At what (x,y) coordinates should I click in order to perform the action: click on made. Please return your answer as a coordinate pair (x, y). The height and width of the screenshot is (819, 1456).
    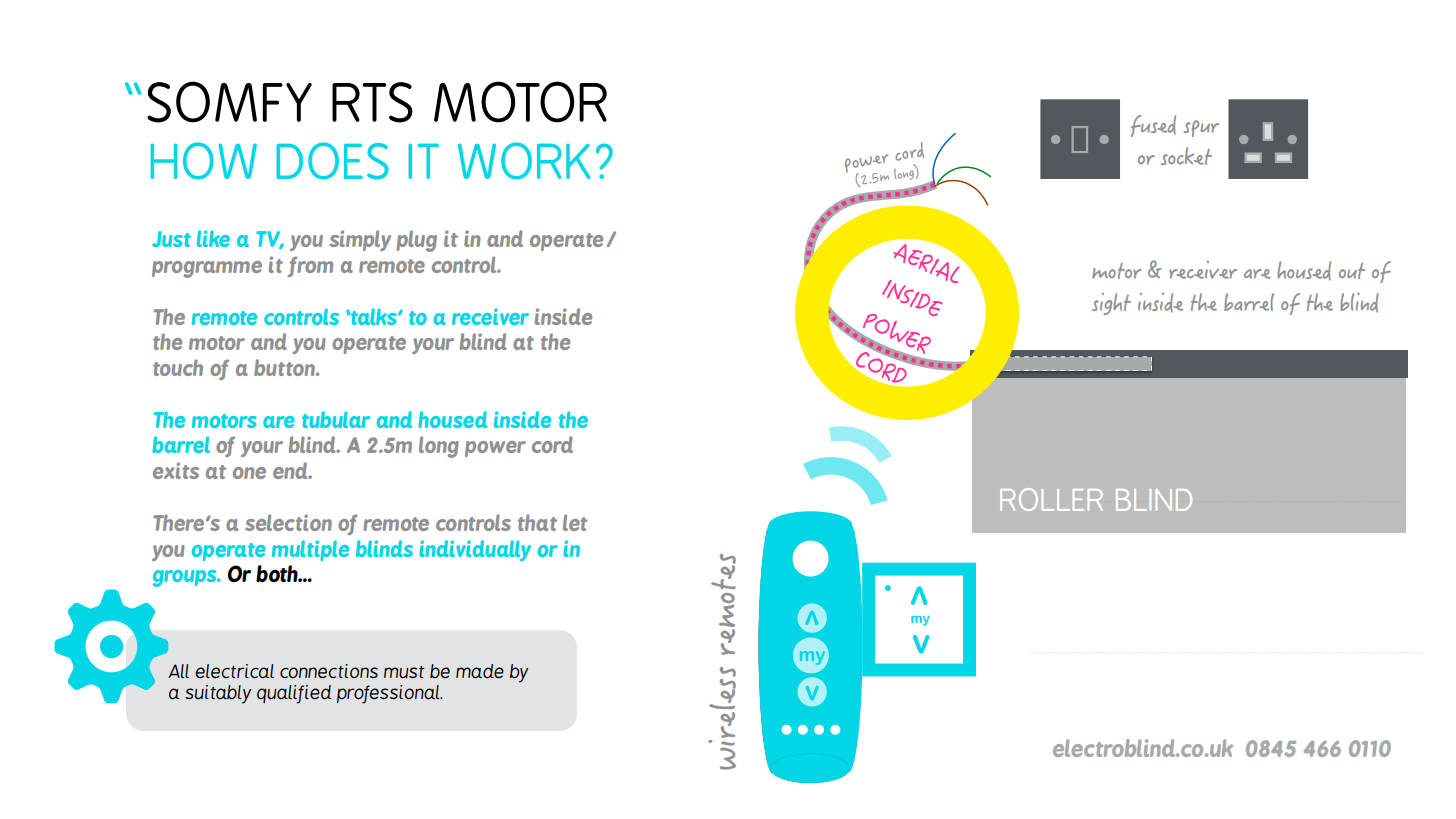
    Looking at the image, I should click on (480, 671).
